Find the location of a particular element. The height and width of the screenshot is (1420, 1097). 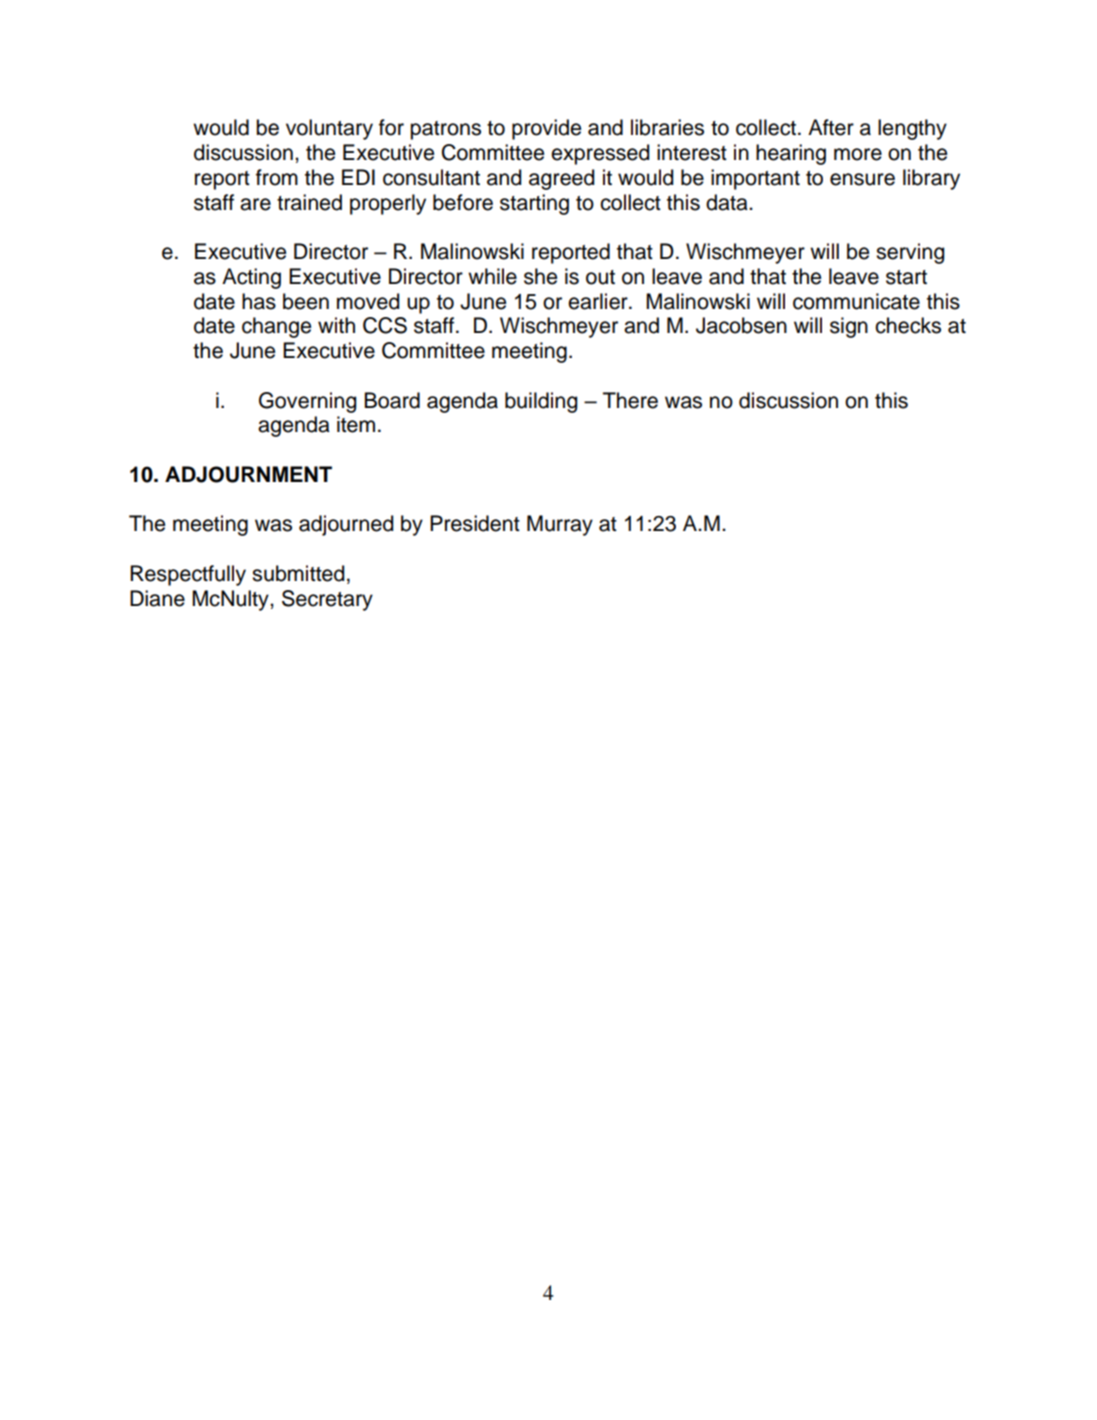

building is located at coordinates (541, 402).
